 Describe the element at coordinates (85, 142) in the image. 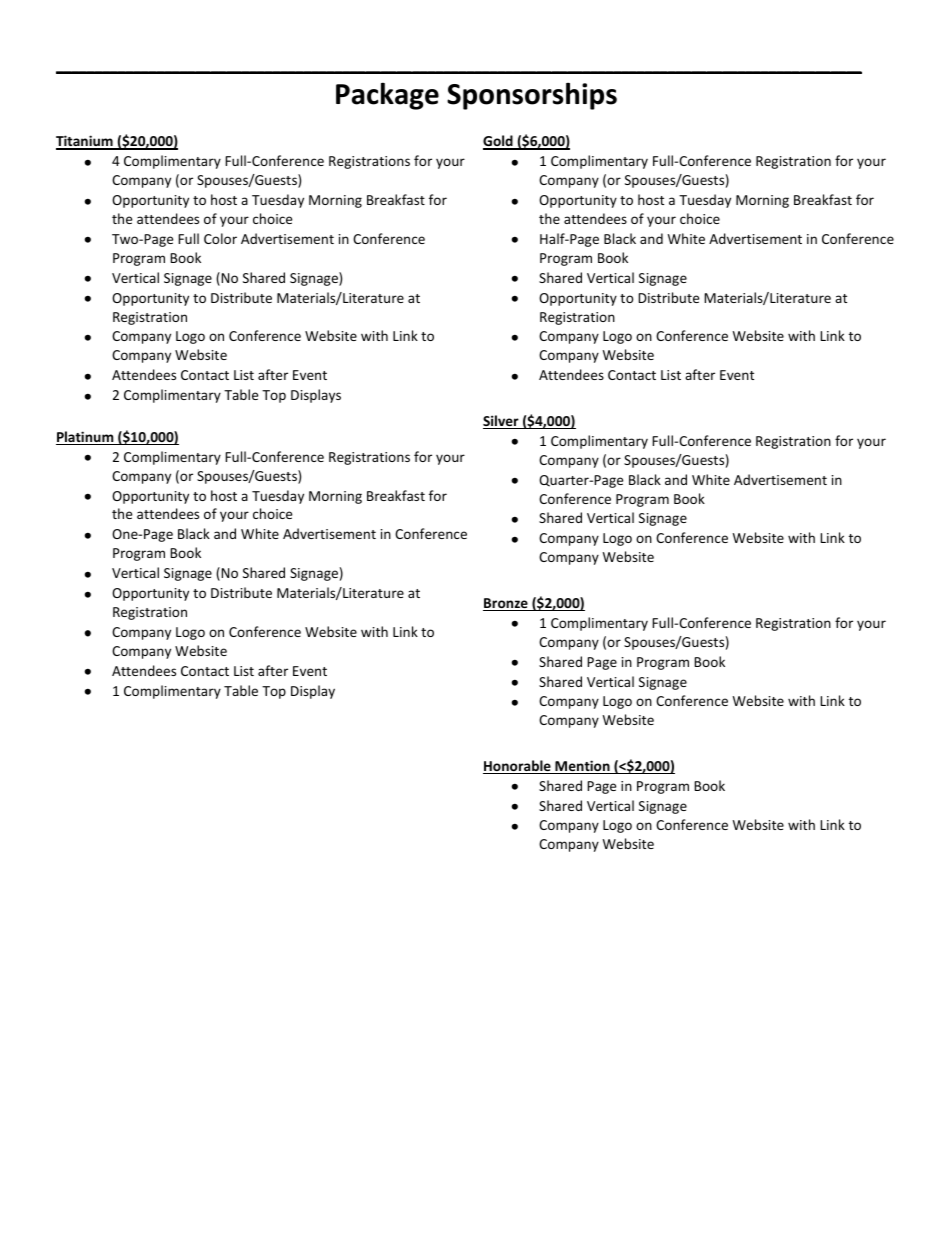

I see `Titanium` at that location.
